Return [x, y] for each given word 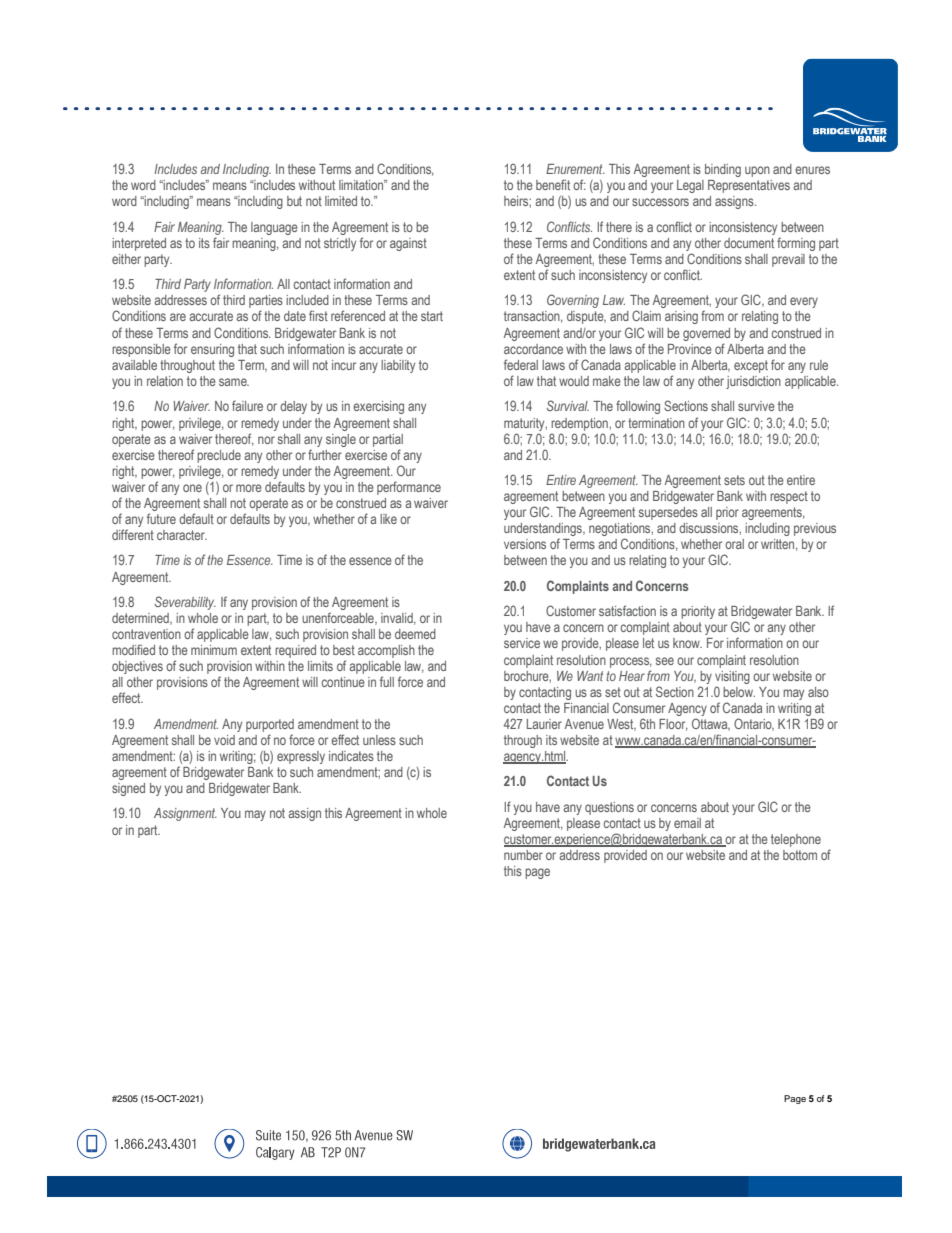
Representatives [749, 186]
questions [609, 808]
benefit [553, 184]
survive [756, 406]
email [687, 823]
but [294, 201]
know [687, 643]
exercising [378, 407]
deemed [415, 634]
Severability [185, 603]
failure [247, 405]
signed [128, 789]
